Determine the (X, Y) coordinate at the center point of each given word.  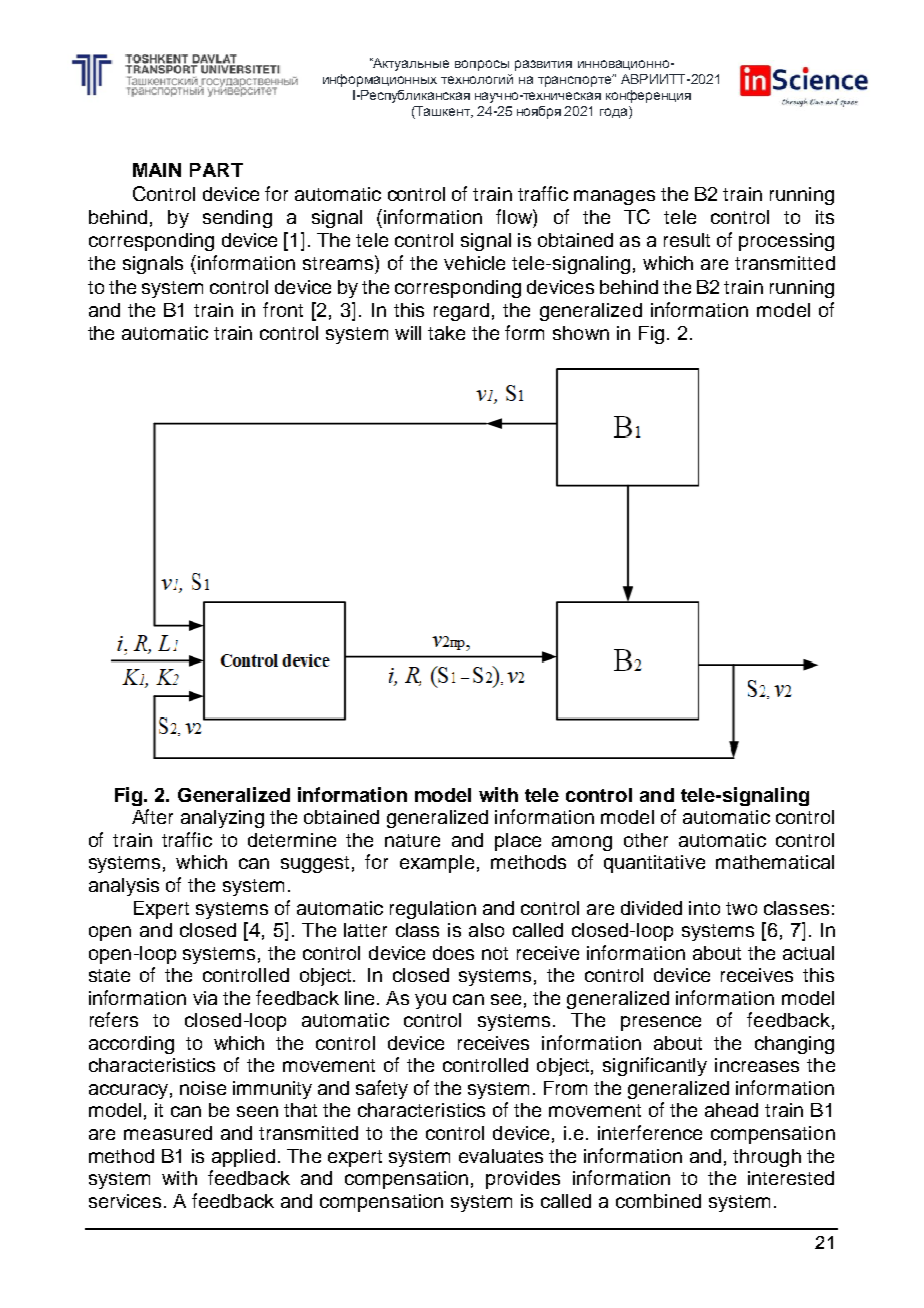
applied (243, 1158)
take (446, 333)
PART (216, 170)
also (486, 930)
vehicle (474, 263)
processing (786, 242)
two (741, 908)
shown (581, 333)
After (152, 816)
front (283, 309)
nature (412, 840)
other (646, 840)
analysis (124, 887)
